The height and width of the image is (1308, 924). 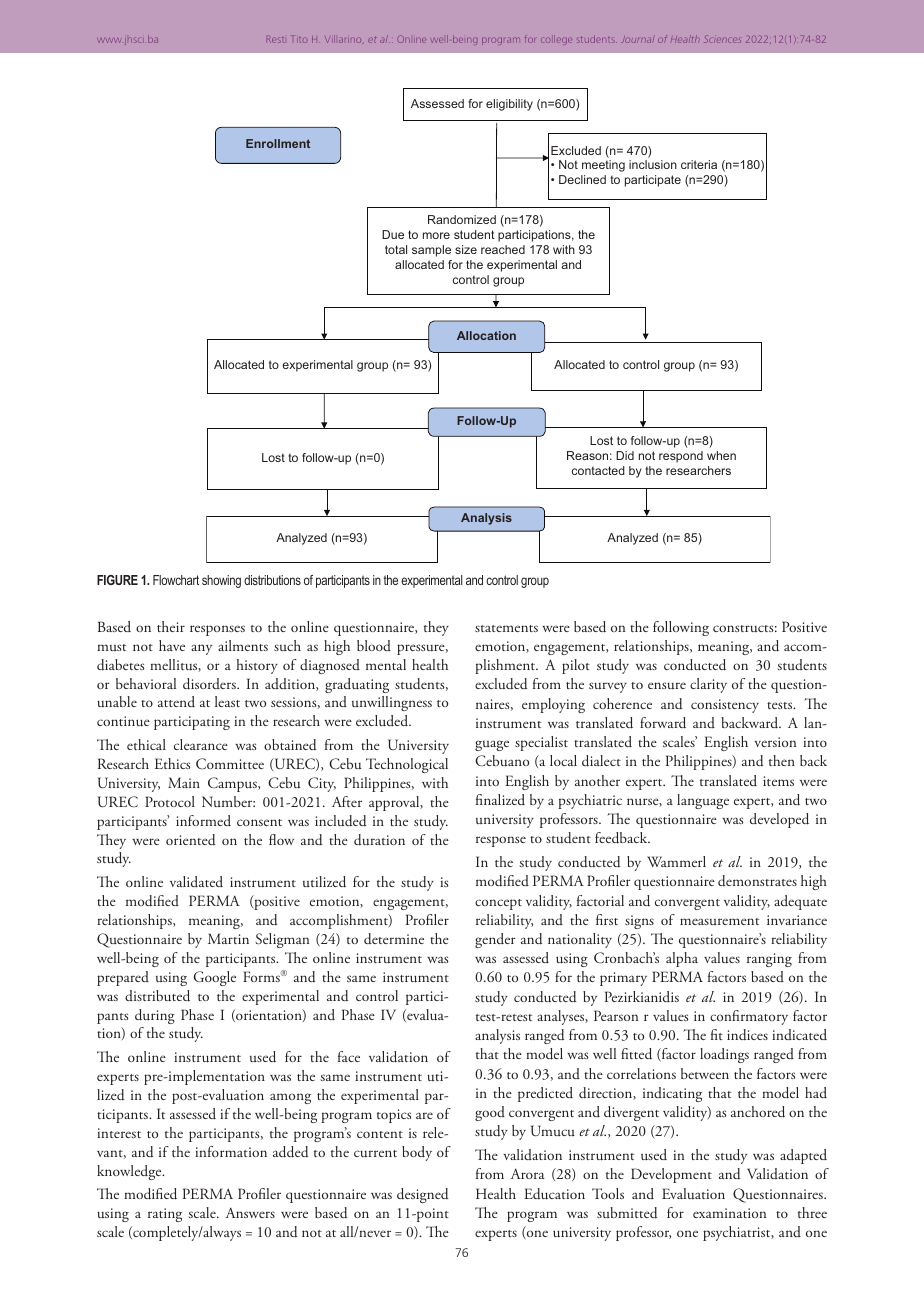 I want to click on developed, so click(x=779, y=820).
